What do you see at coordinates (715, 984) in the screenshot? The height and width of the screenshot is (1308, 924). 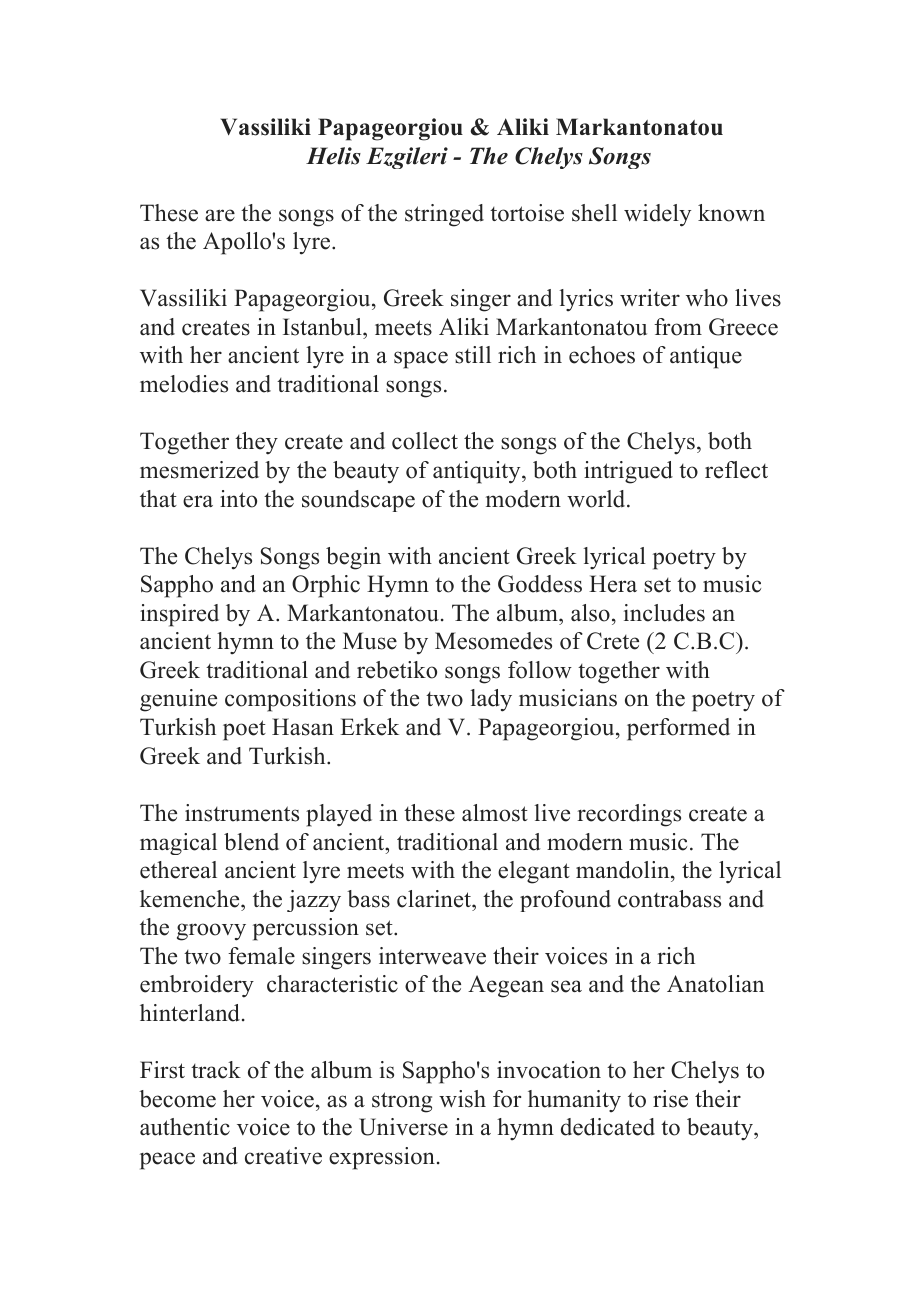 I see `Anatolian` at bounding box center [715, 984].
